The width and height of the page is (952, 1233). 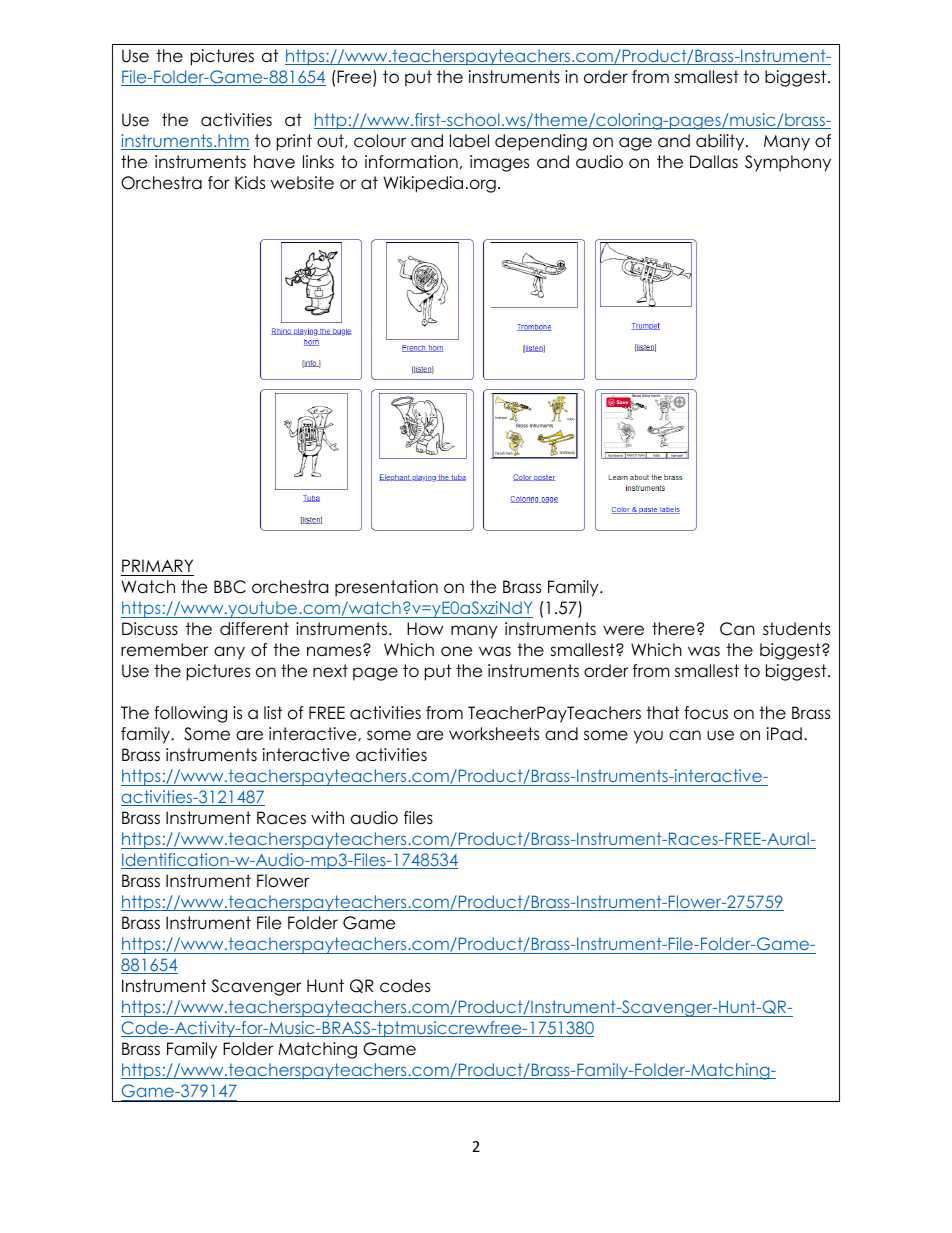 What do you see at coordinates (250, 183) in the page?
I see `Kids` at bounding box center [250, 183].
